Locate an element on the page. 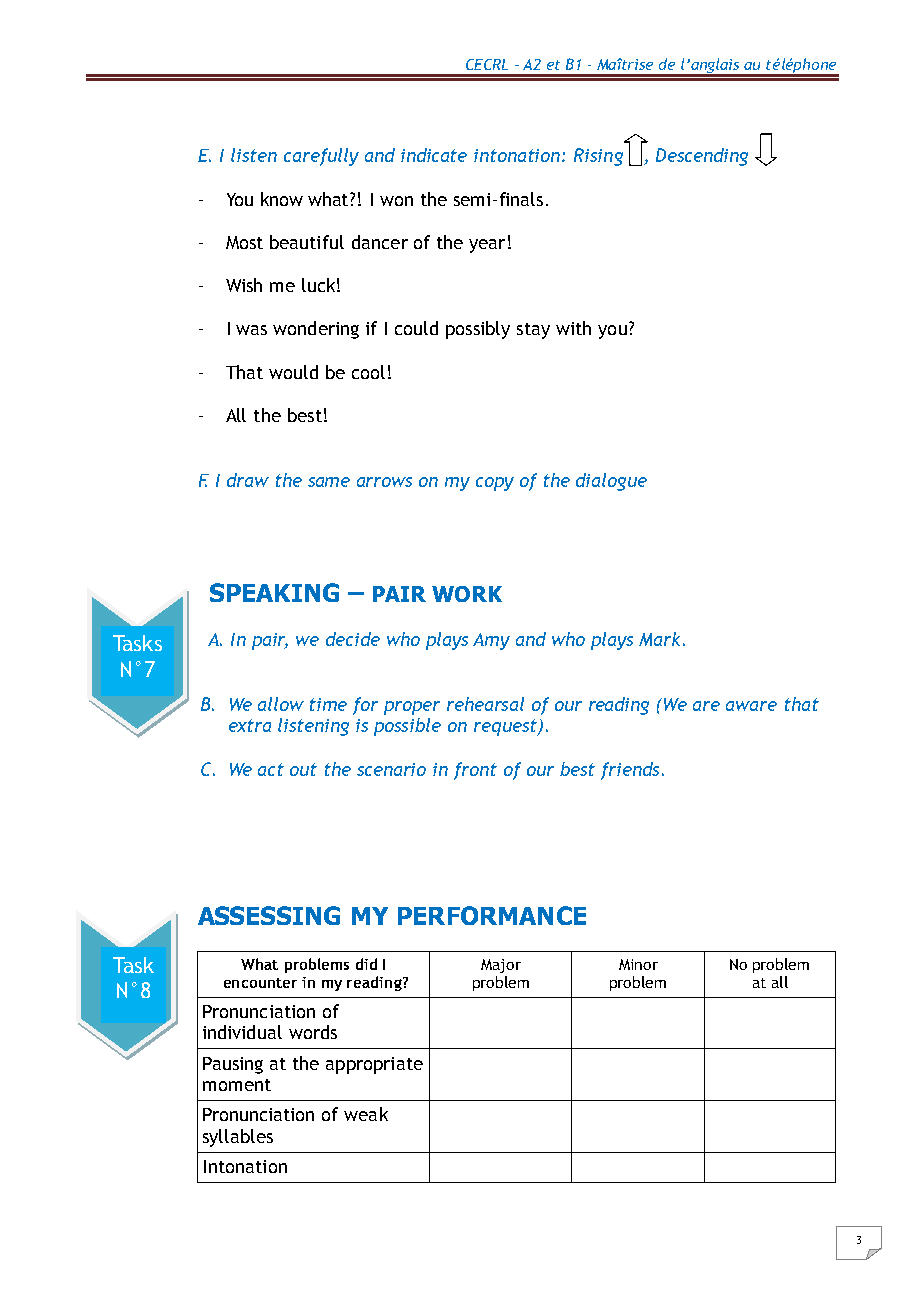  Descending is located at coordinates (702, 157).
